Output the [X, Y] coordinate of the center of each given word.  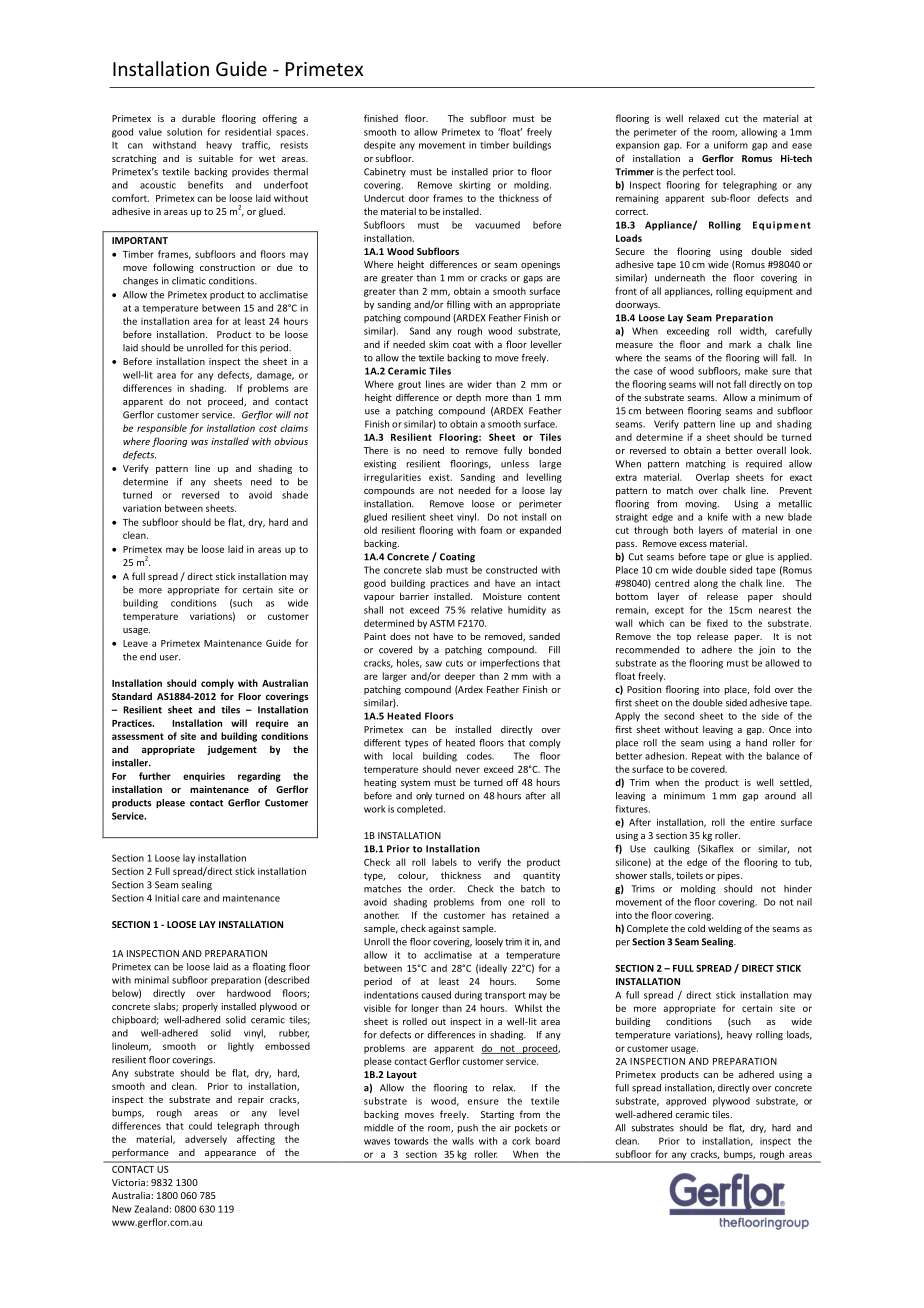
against [444, 929]
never [468, 770]
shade [295, 495]
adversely [206, 1140]
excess [693, 544]
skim [439, 344]
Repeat [707, 757]
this [249, 348]
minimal [152, 980]
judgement [232, 750]
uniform [731, 145]
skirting [475, 186]
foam [491, 530]
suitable [216, 158]
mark [740, 344]
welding [725, 929]
